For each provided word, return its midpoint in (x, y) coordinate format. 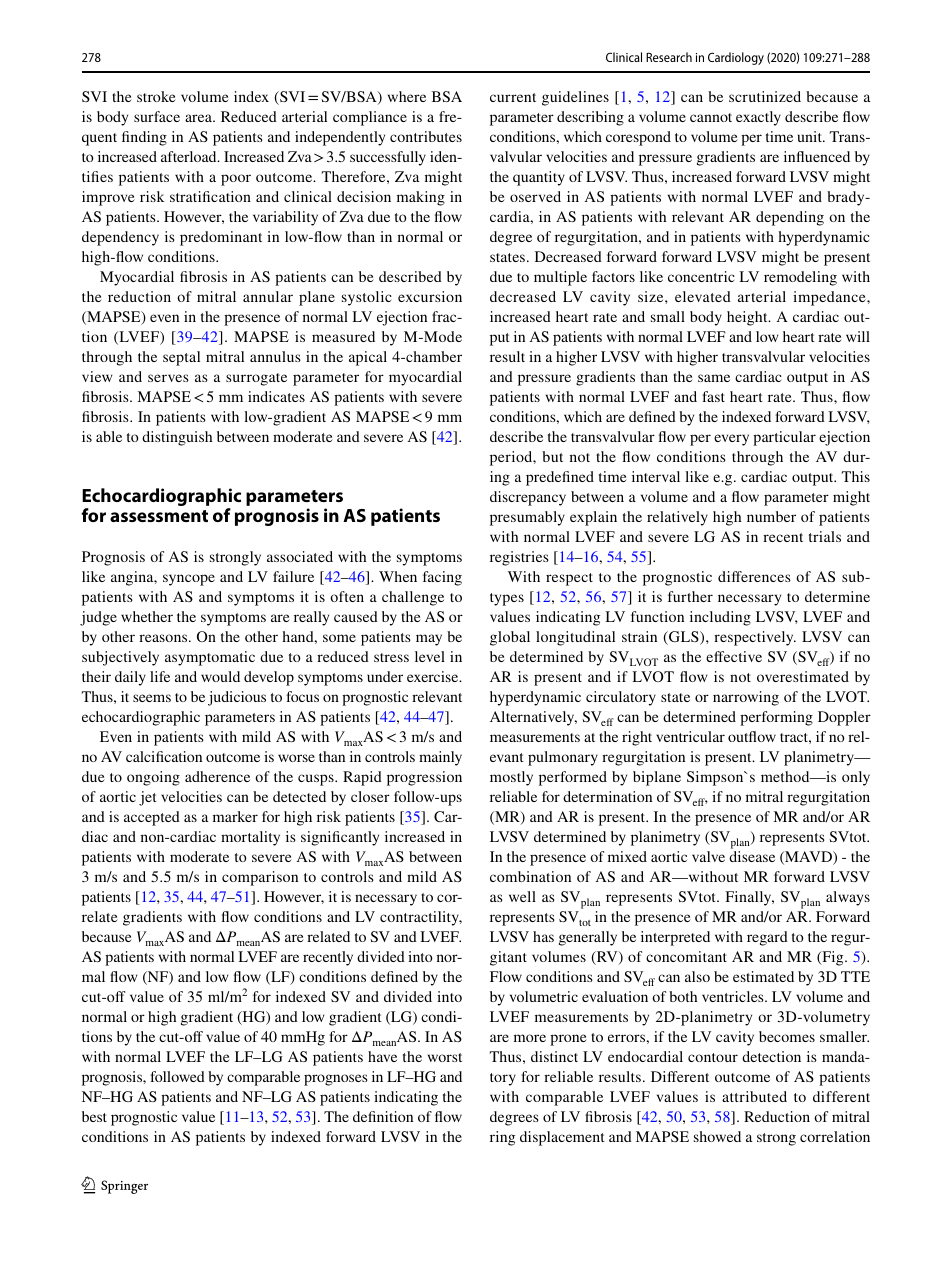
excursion (430, 296)
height (748, 318)
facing (442, 578)
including (720, 618)
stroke (156, 96)
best (94, 1116)
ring (502, 1138)
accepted (152, 818)
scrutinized (765, 96)
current (513, 97)
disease (752, 856)
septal (181, 358)
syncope (189, 580)
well (522, 896)
